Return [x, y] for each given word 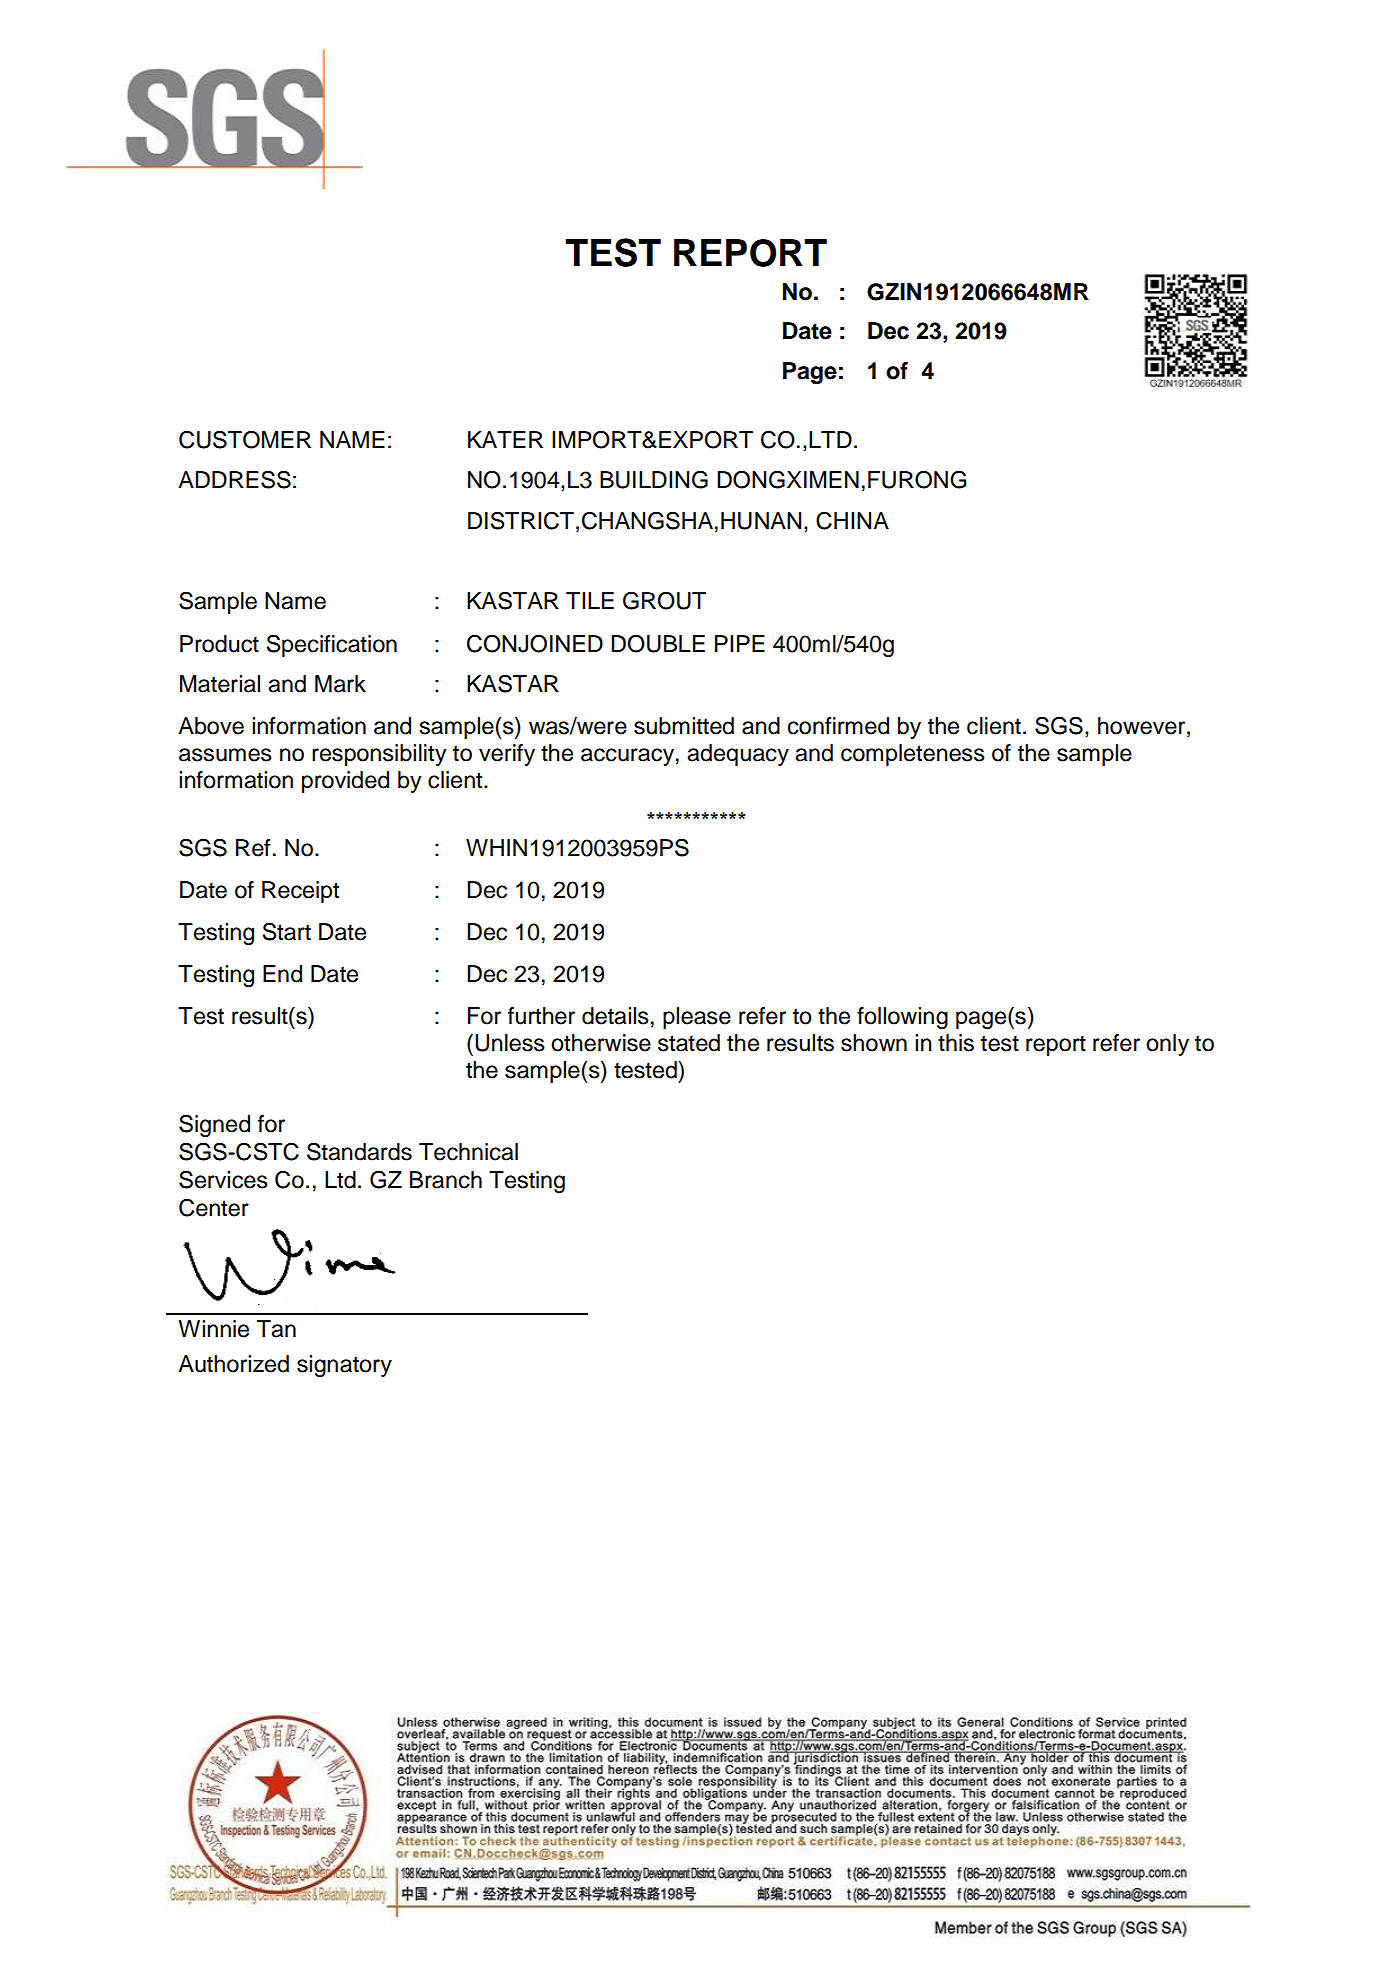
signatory [344, 1366]
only [1167, 1045]
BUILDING [654, 479]
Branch [446, 1180]
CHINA [852, 521]
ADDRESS [234, 480]
